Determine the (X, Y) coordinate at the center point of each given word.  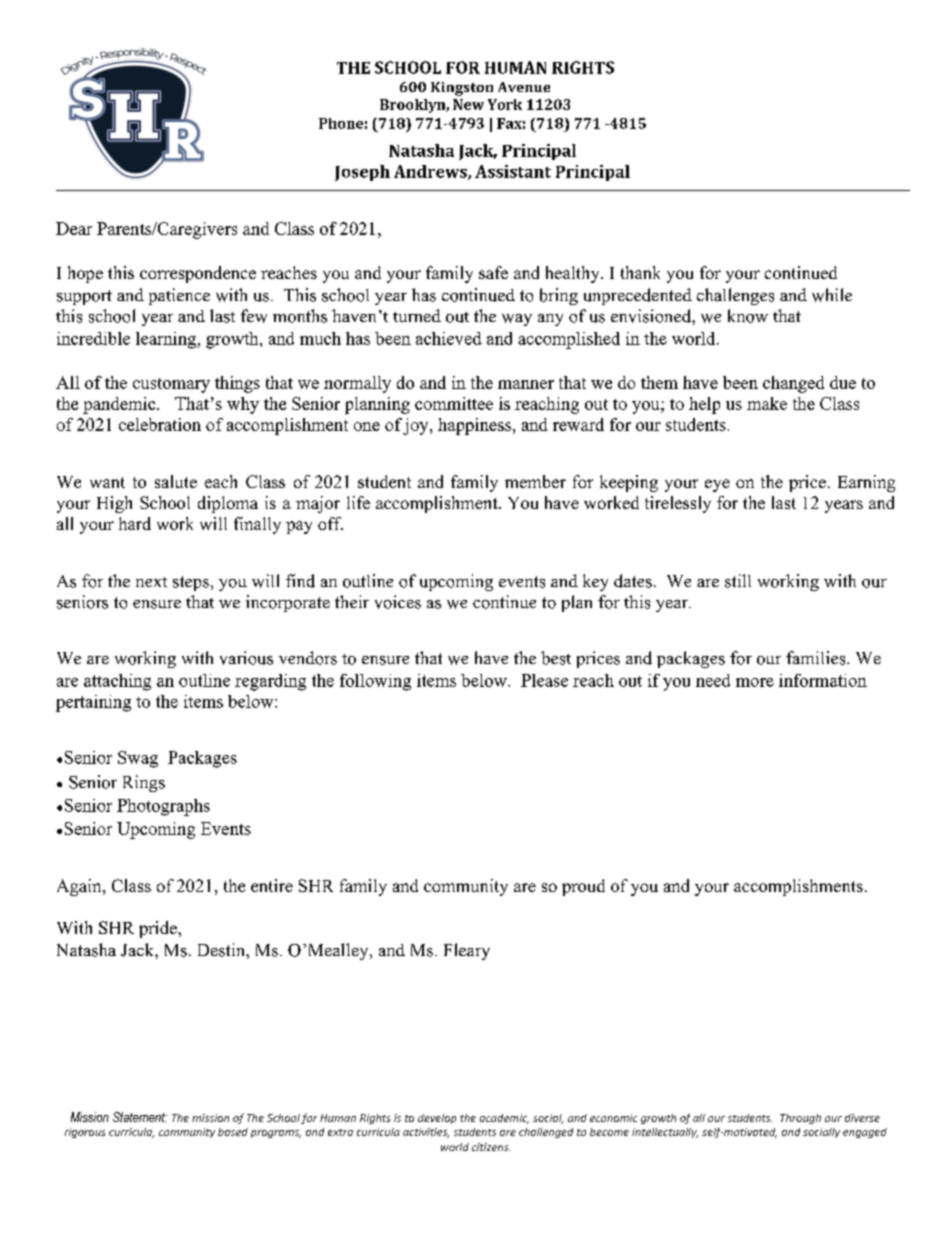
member (535, 481)
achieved (449, 338)
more (755, 682)
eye (717, 485)
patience (179, 296)
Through (800, 1119)
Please (544, 680)
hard (135, 523)
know (748, 316)
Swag (138, 759)
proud (583, 887)
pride (159, 929)
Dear (74, 228)
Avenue (524, 87)
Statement (140, 1117)
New (468, 104)
